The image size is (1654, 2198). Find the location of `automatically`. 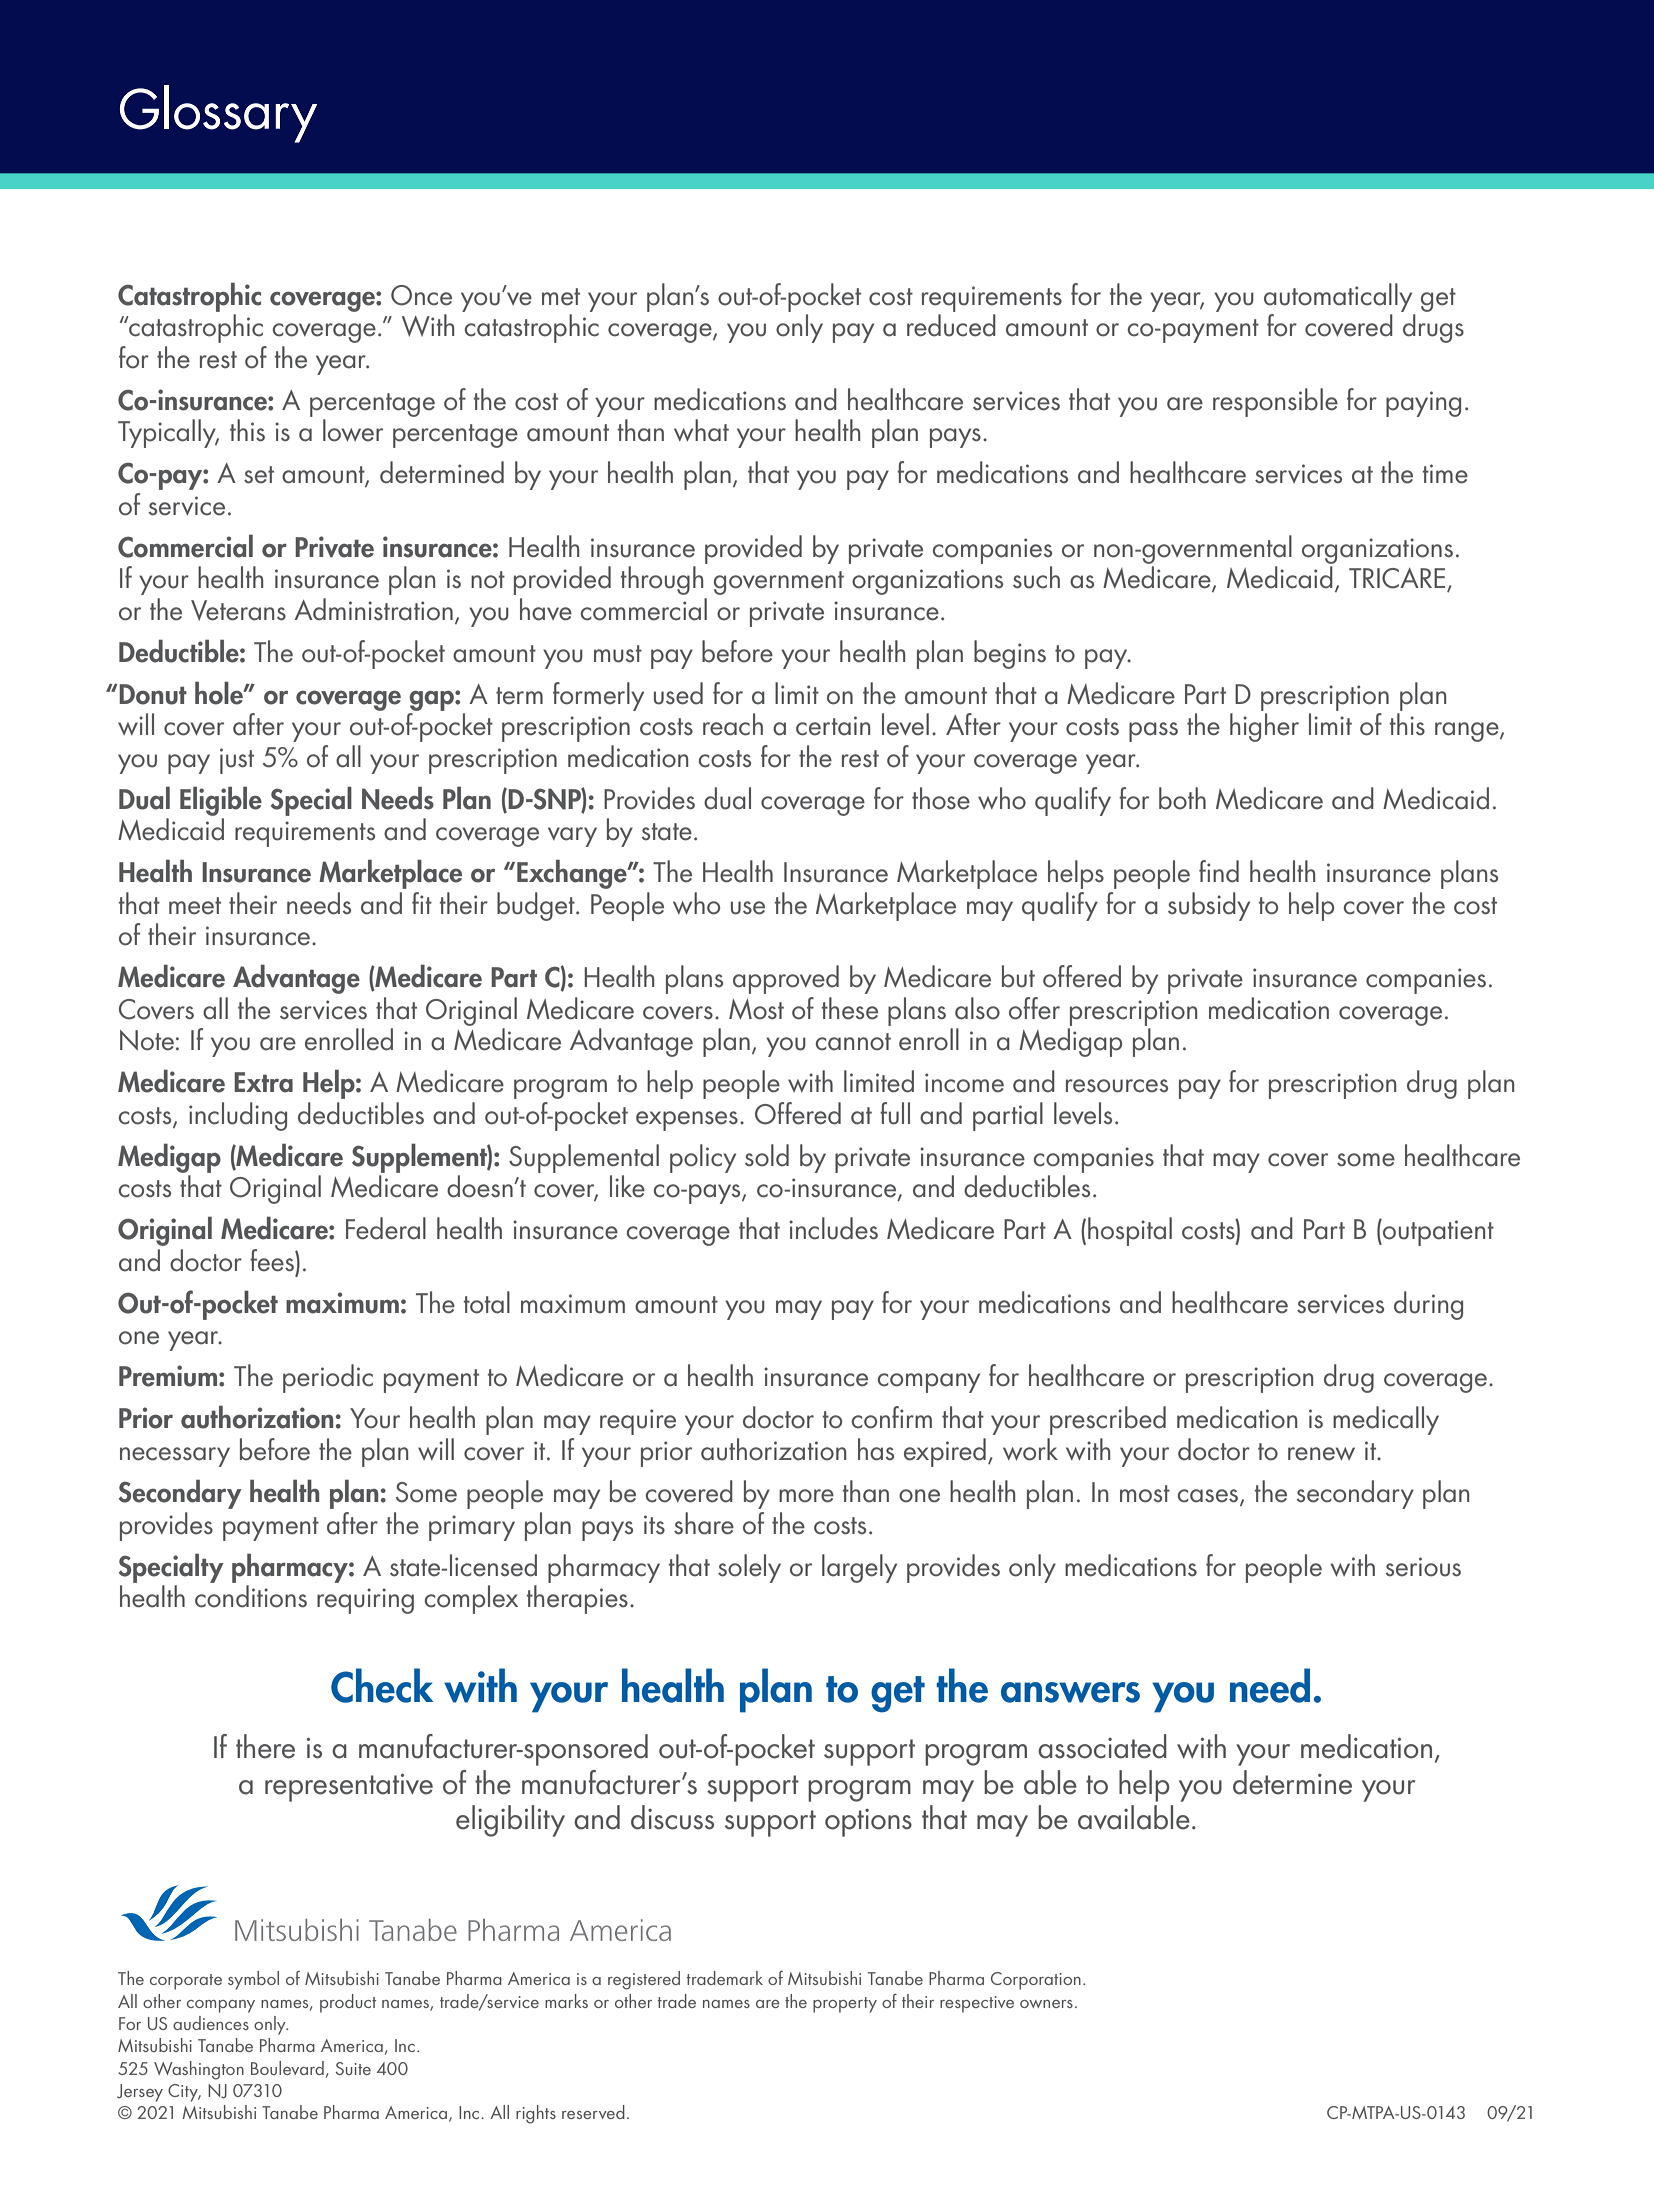

automatically is located at coordinates (1338, 297).
